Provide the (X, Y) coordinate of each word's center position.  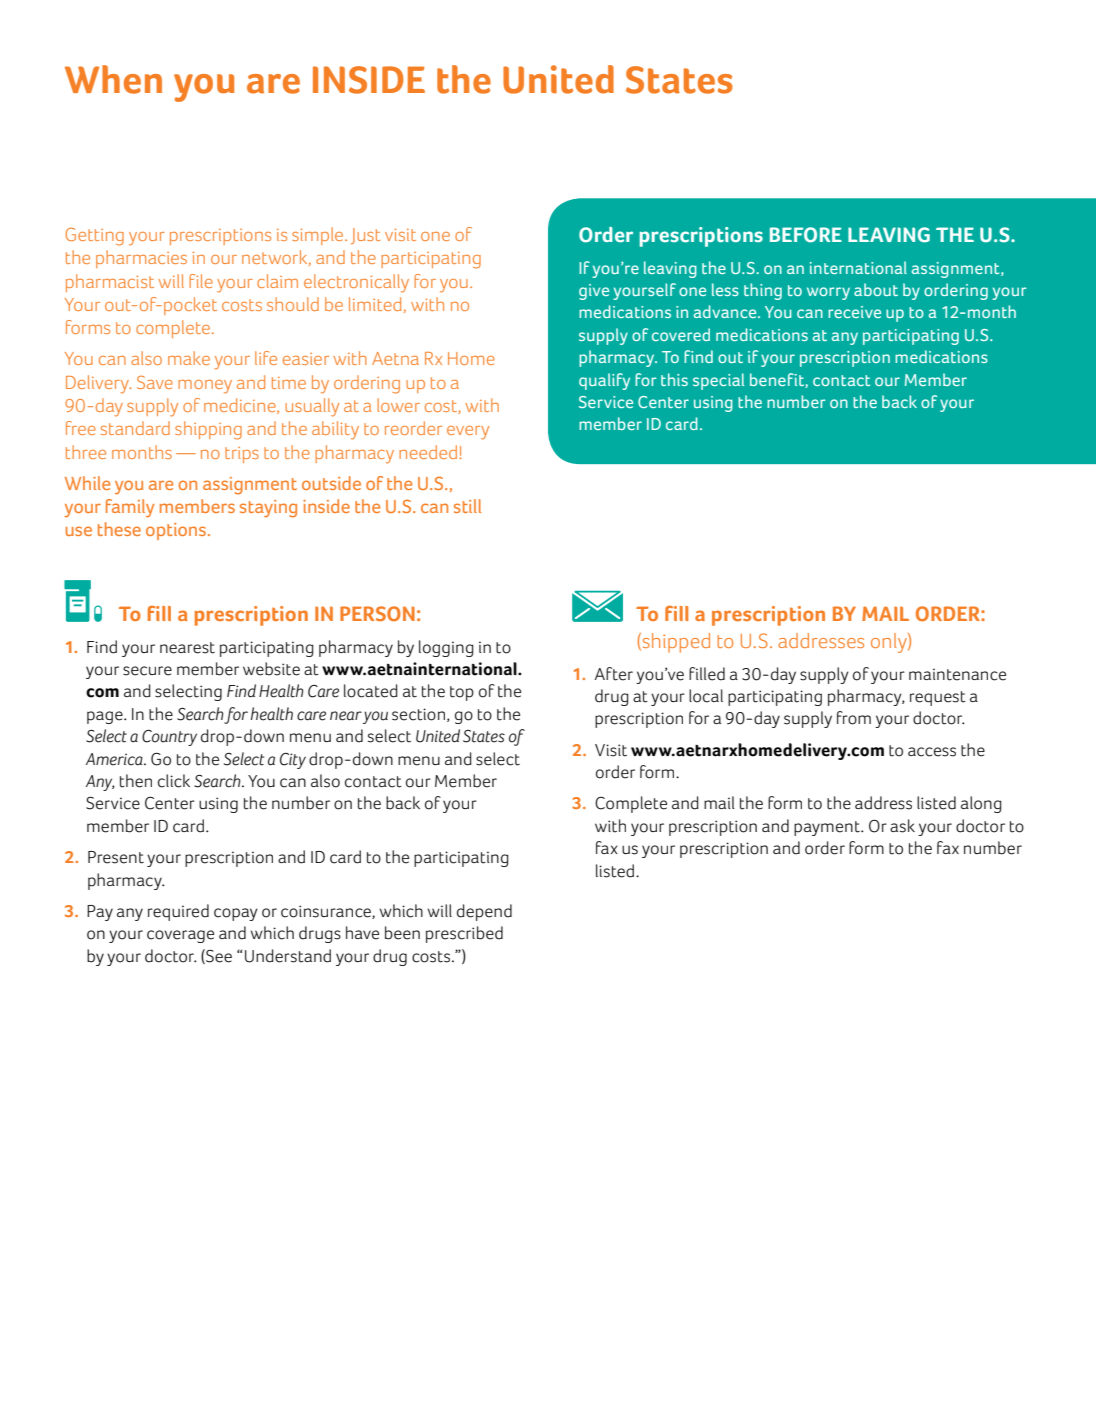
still (467, 506)
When (113, 79)
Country (169, 738)
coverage (180, 936)
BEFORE (806, 235)
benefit (778, 380)
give (594, 292)
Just (365, 236)
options (176, 531)
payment (828, 828)
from (854, 718)
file (201, 281)
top (462, 693)
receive (854, 312)
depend (484, 912)
